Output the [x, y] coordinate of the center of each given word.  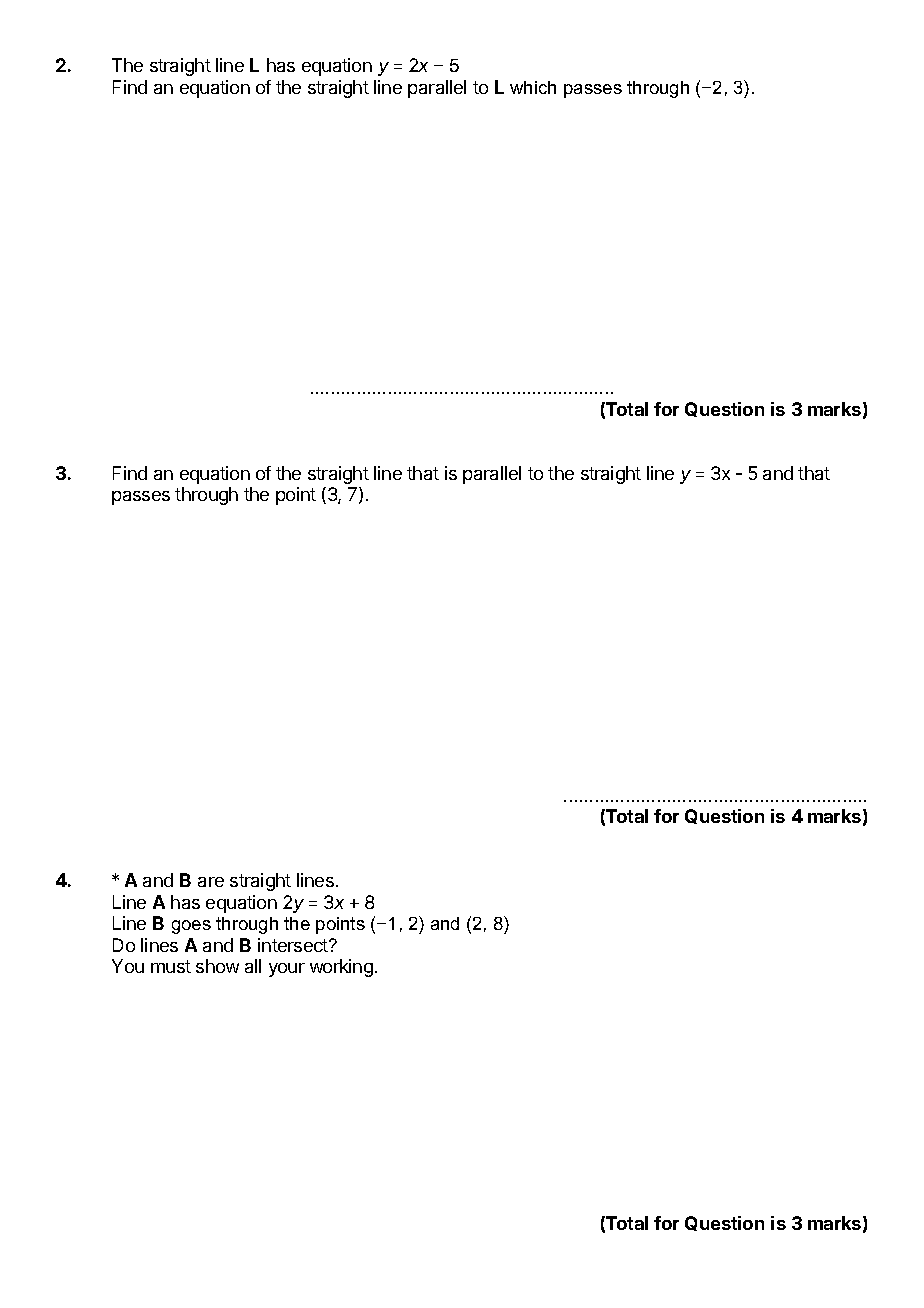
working [341, 968]
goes [191, 927]
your [287, 970]
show [217, 966]
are [211, 882]
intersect [294, 945]
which [533, 87]
